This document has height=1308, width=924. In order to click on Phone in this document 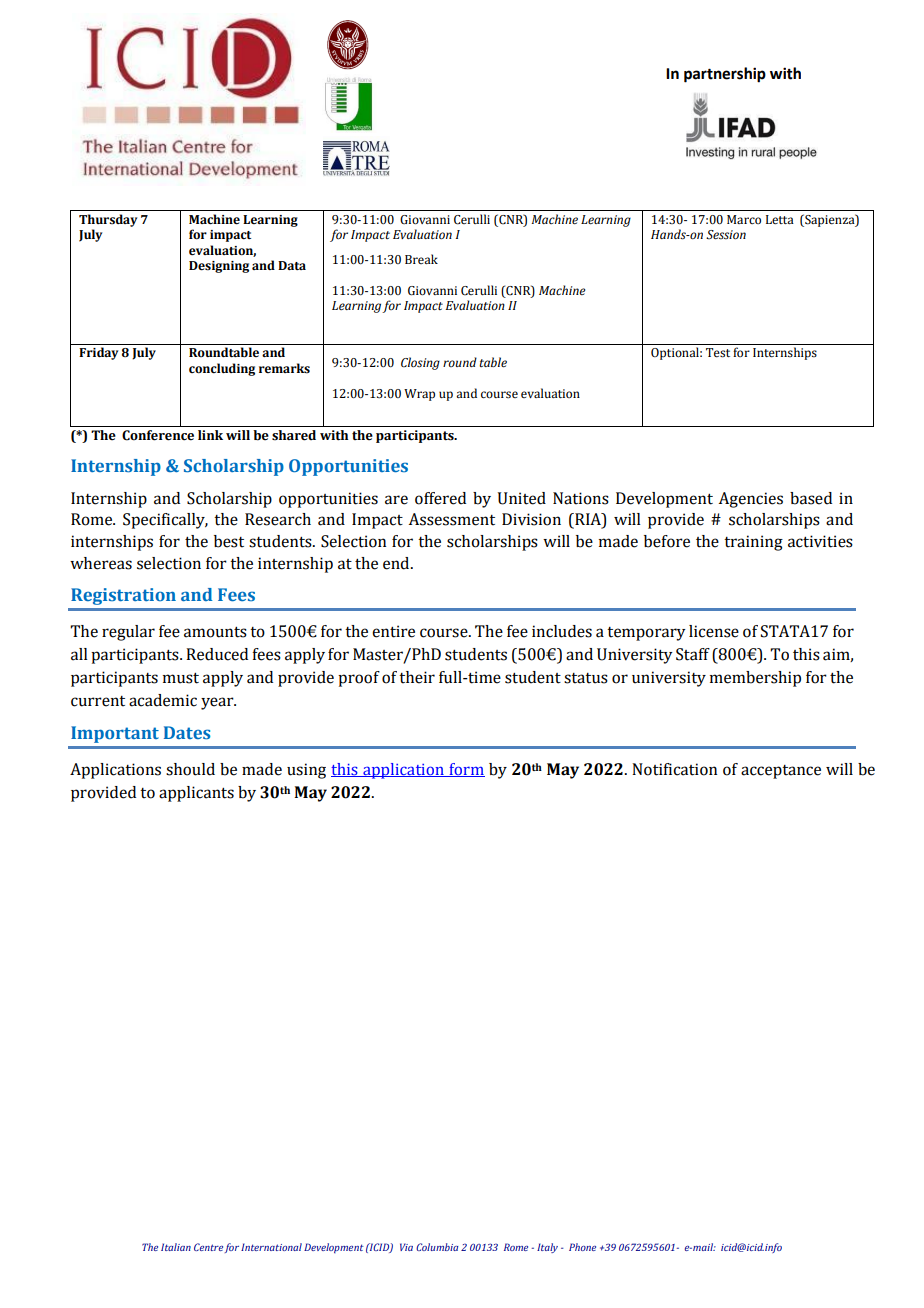, I will do `click(582, 1247)`.
